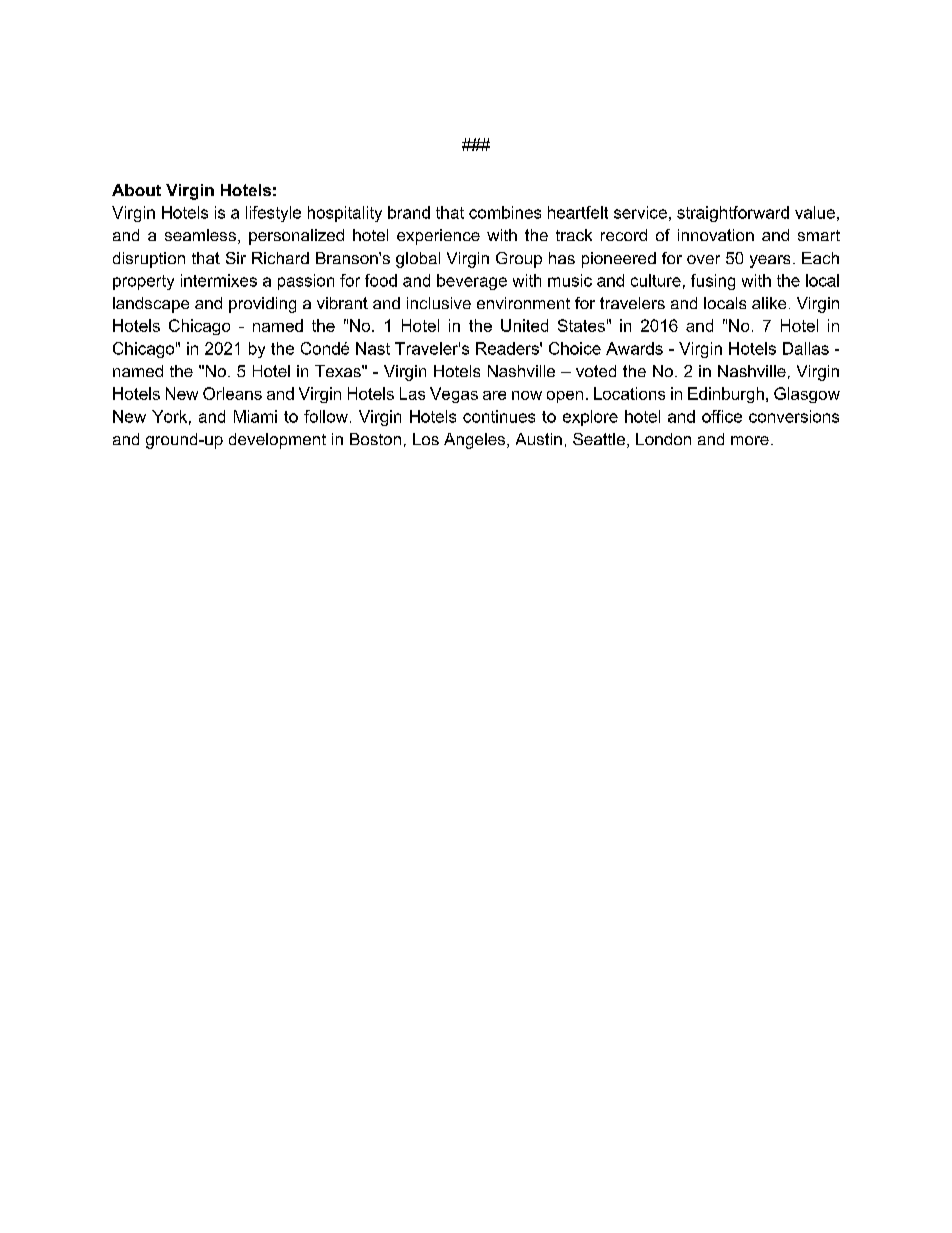 Image resolution: width=952 pixels, height=1233 pixels. Describe the element at coordinates (454, 395) in the screenshot. I see `Vegas` at that location.
